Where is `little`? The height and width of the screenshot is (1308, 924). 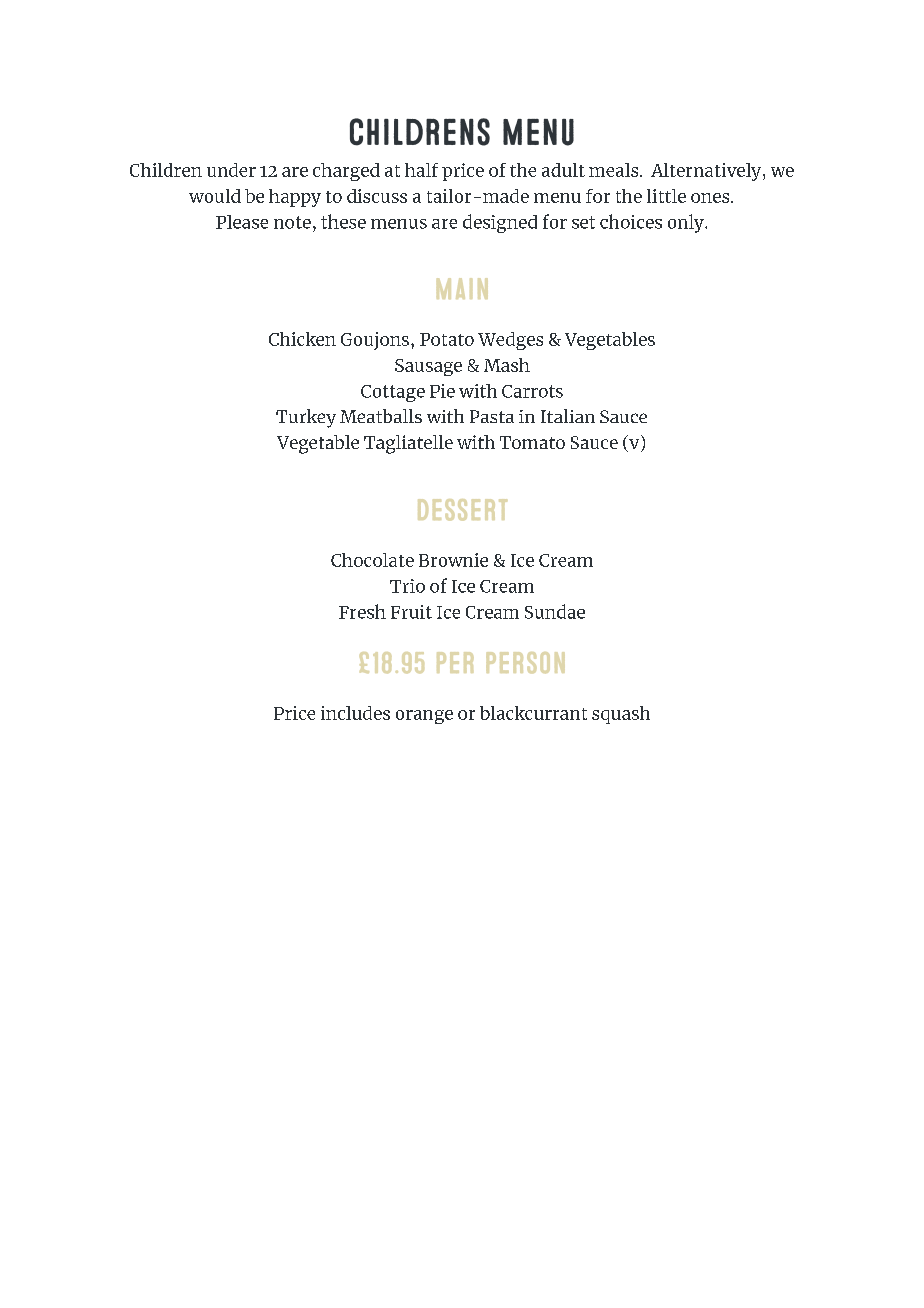
little is located at coordinates (666, 196).
